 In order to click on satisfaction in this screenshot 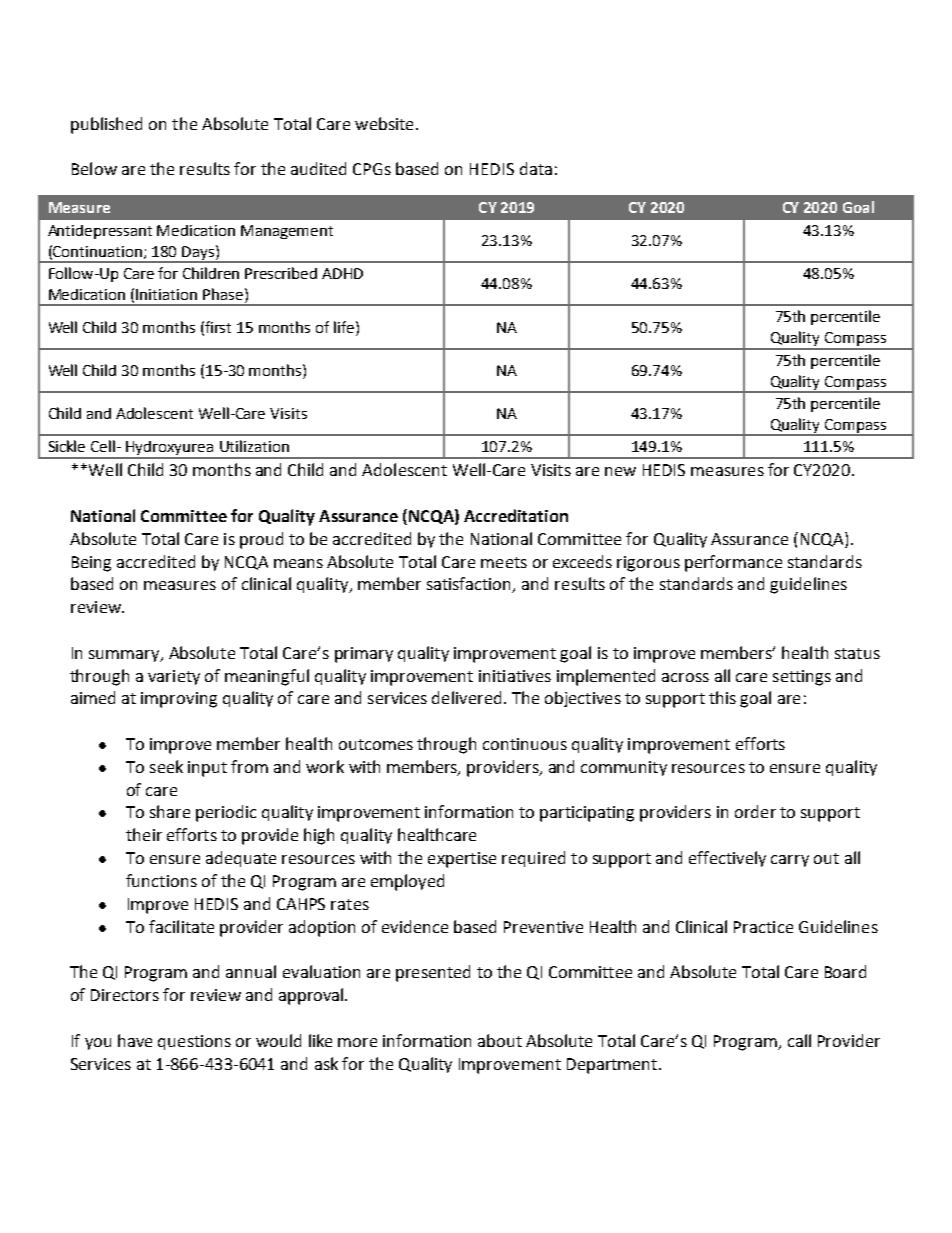, I will do `click(470, 585)`.
